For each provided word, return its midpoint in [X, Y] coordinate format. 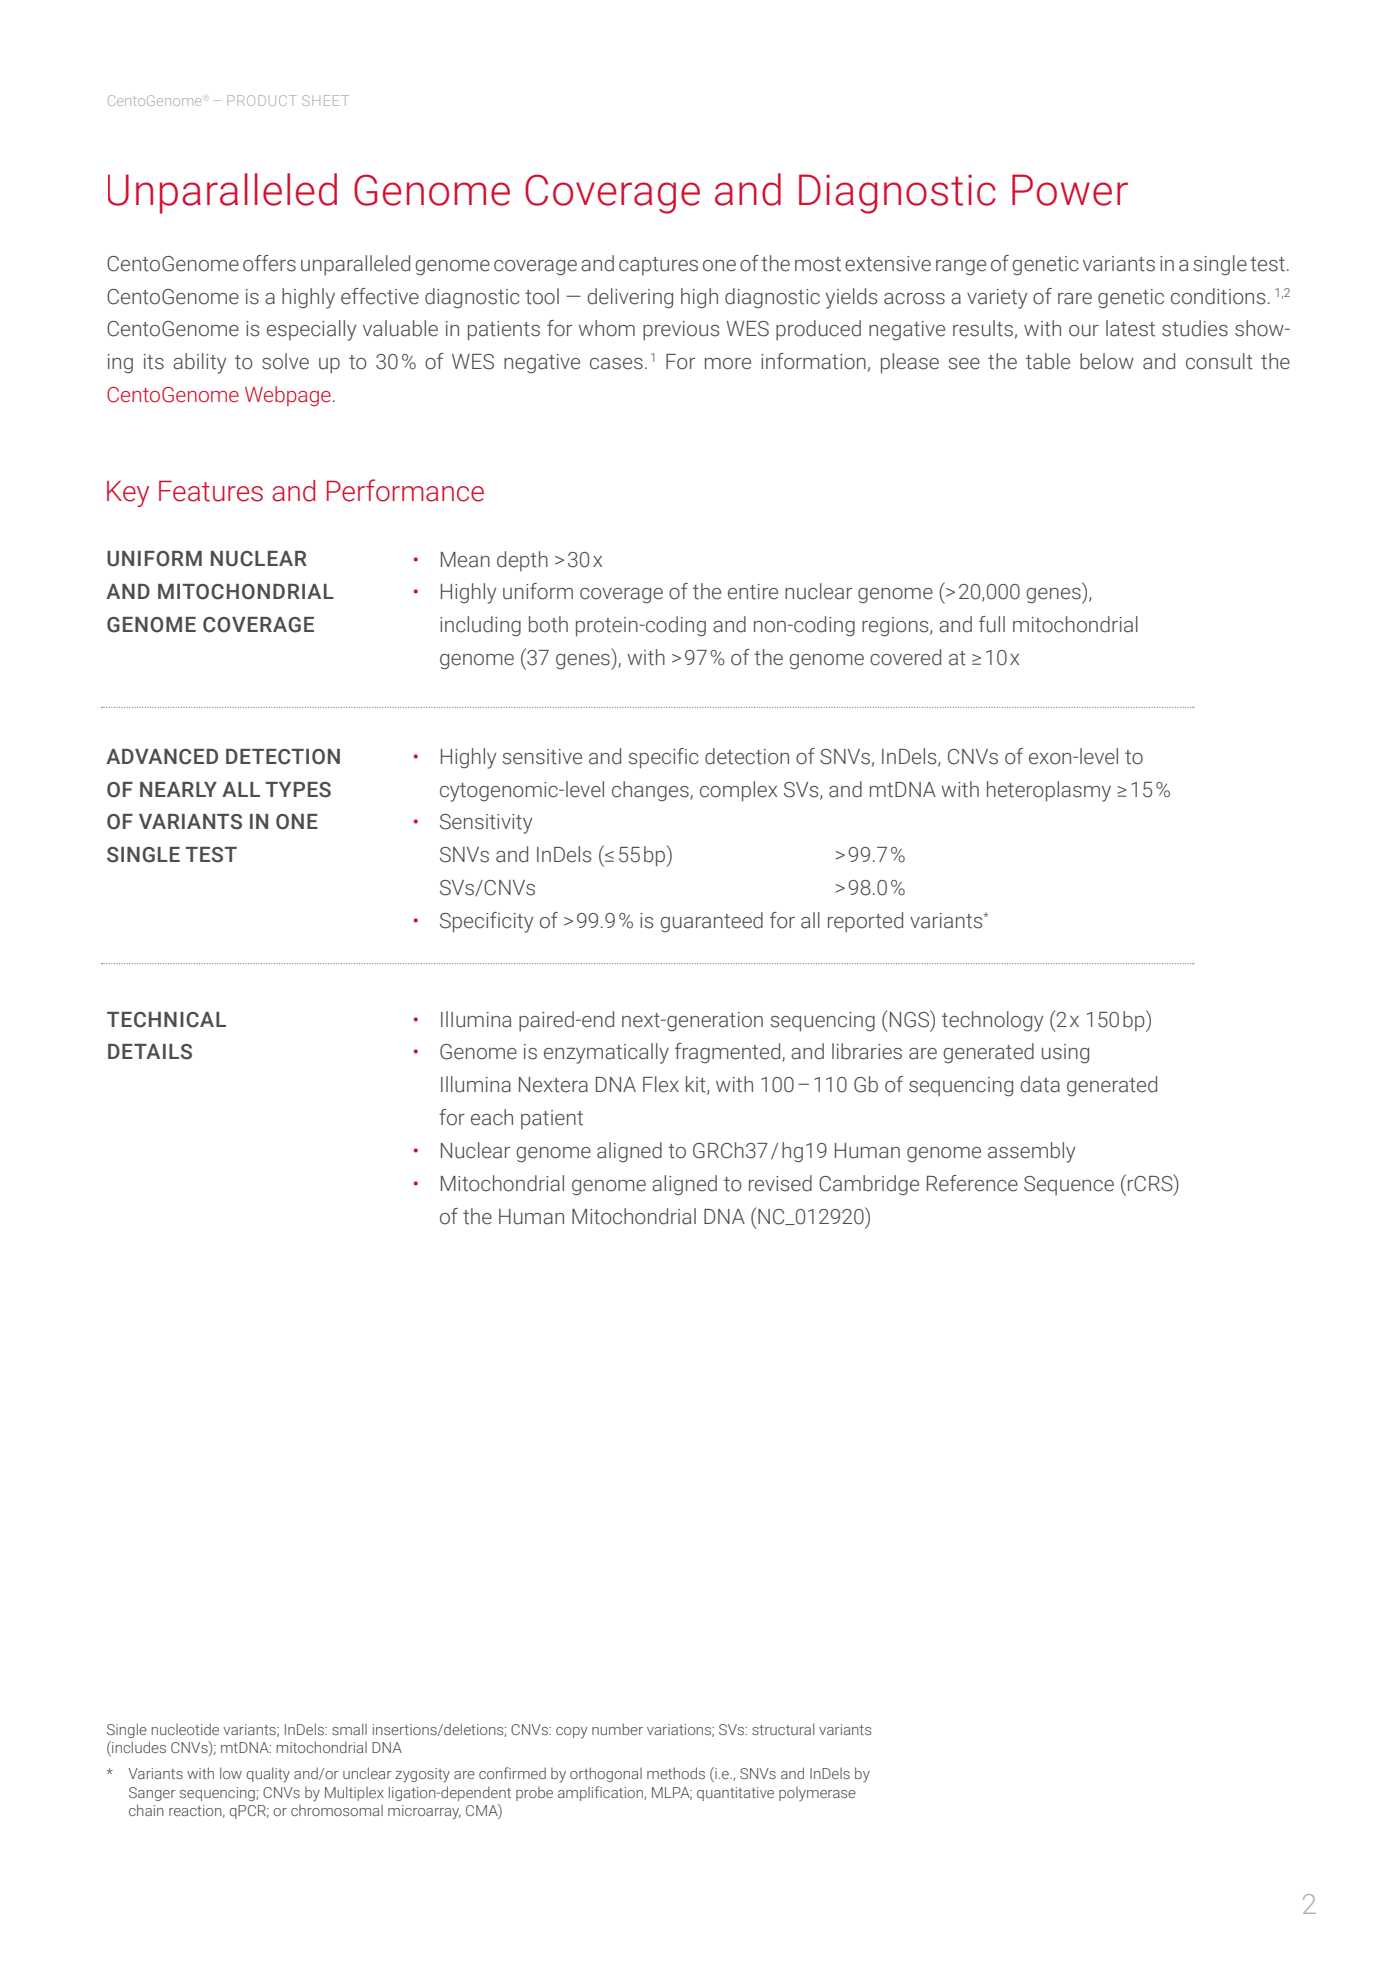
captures [658, 266]
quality [268, 1774]
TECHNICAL [166, 1020]
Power [1070, 190]
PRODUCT [262, 100]
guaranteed [711, 922]
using [1065, 1054]
